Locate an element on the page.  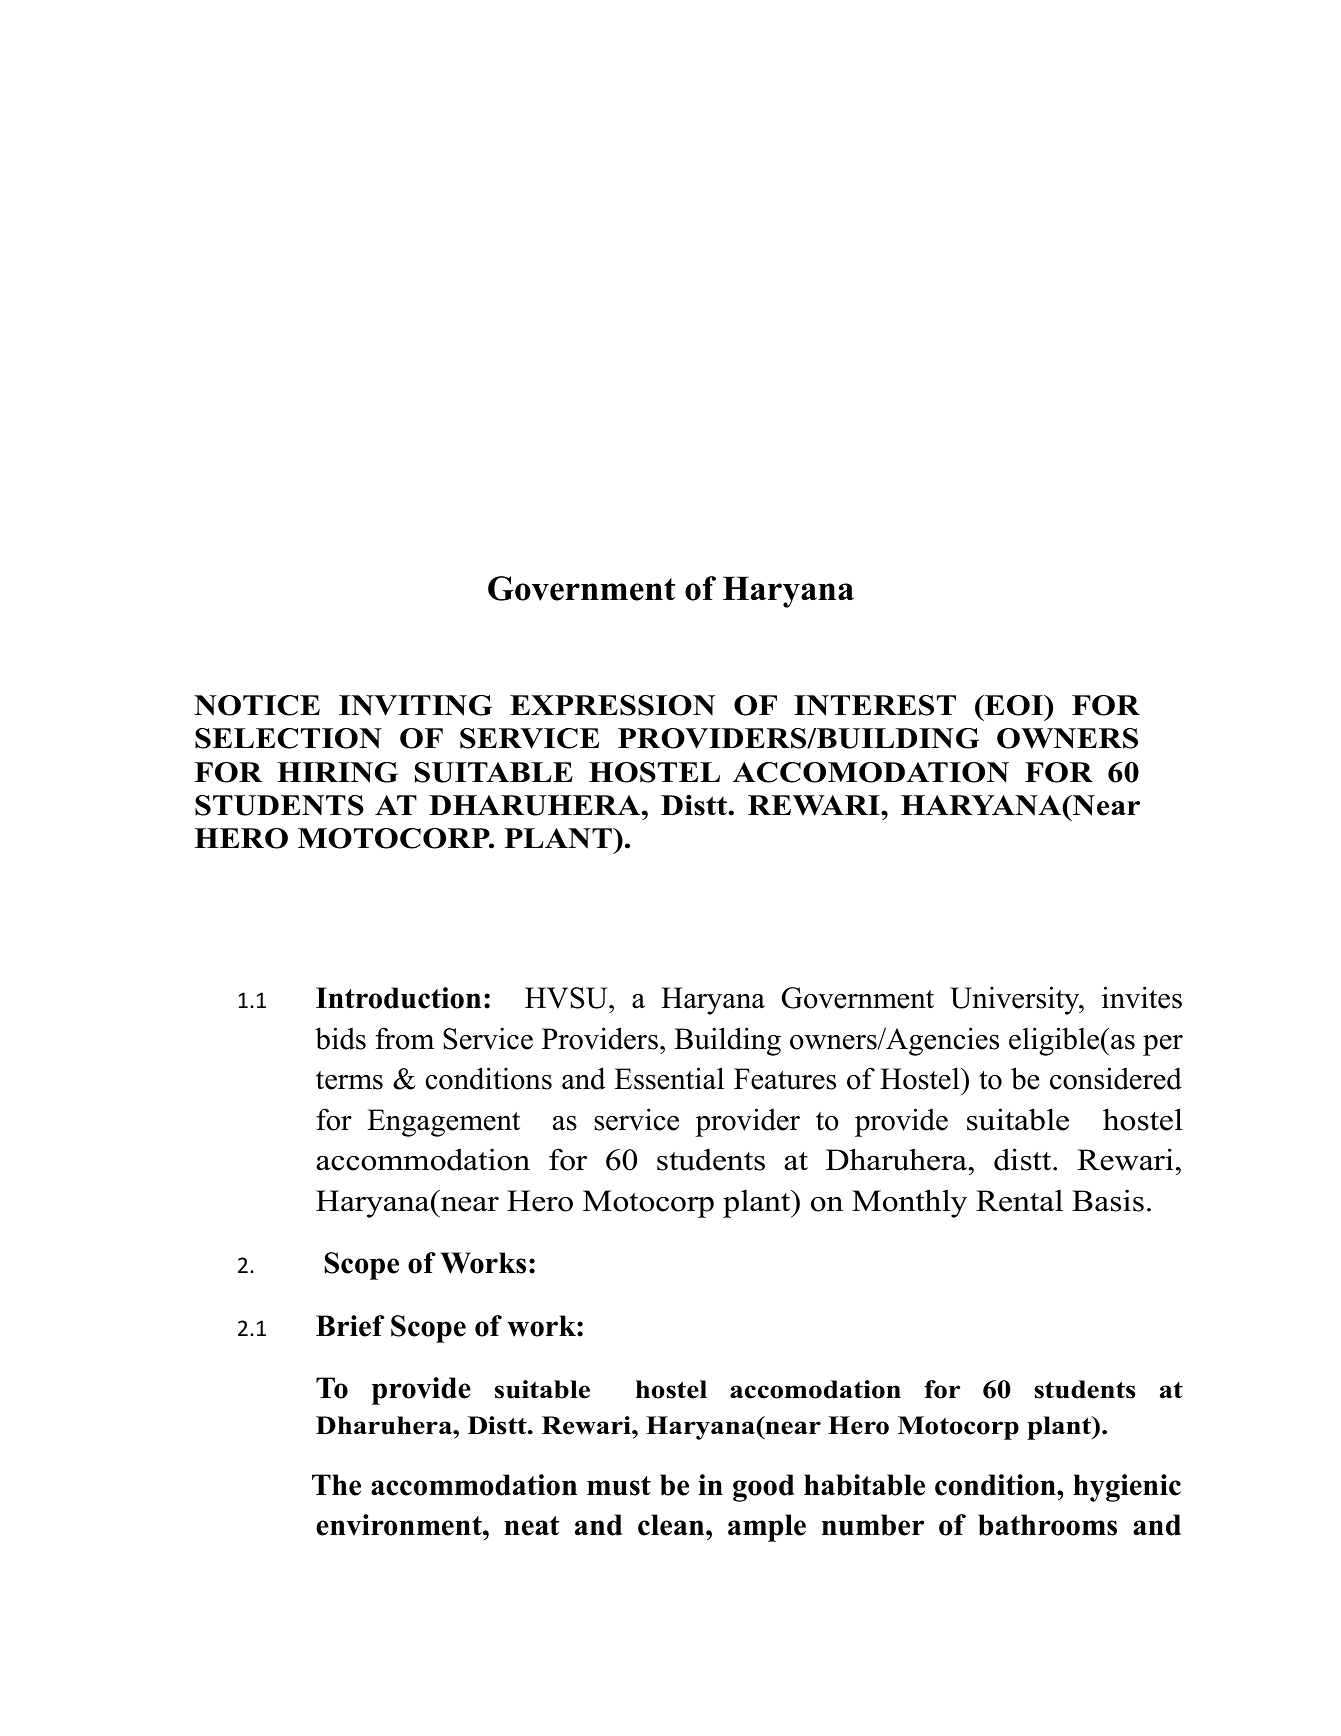
The is located at coordinates (336, 1485).
